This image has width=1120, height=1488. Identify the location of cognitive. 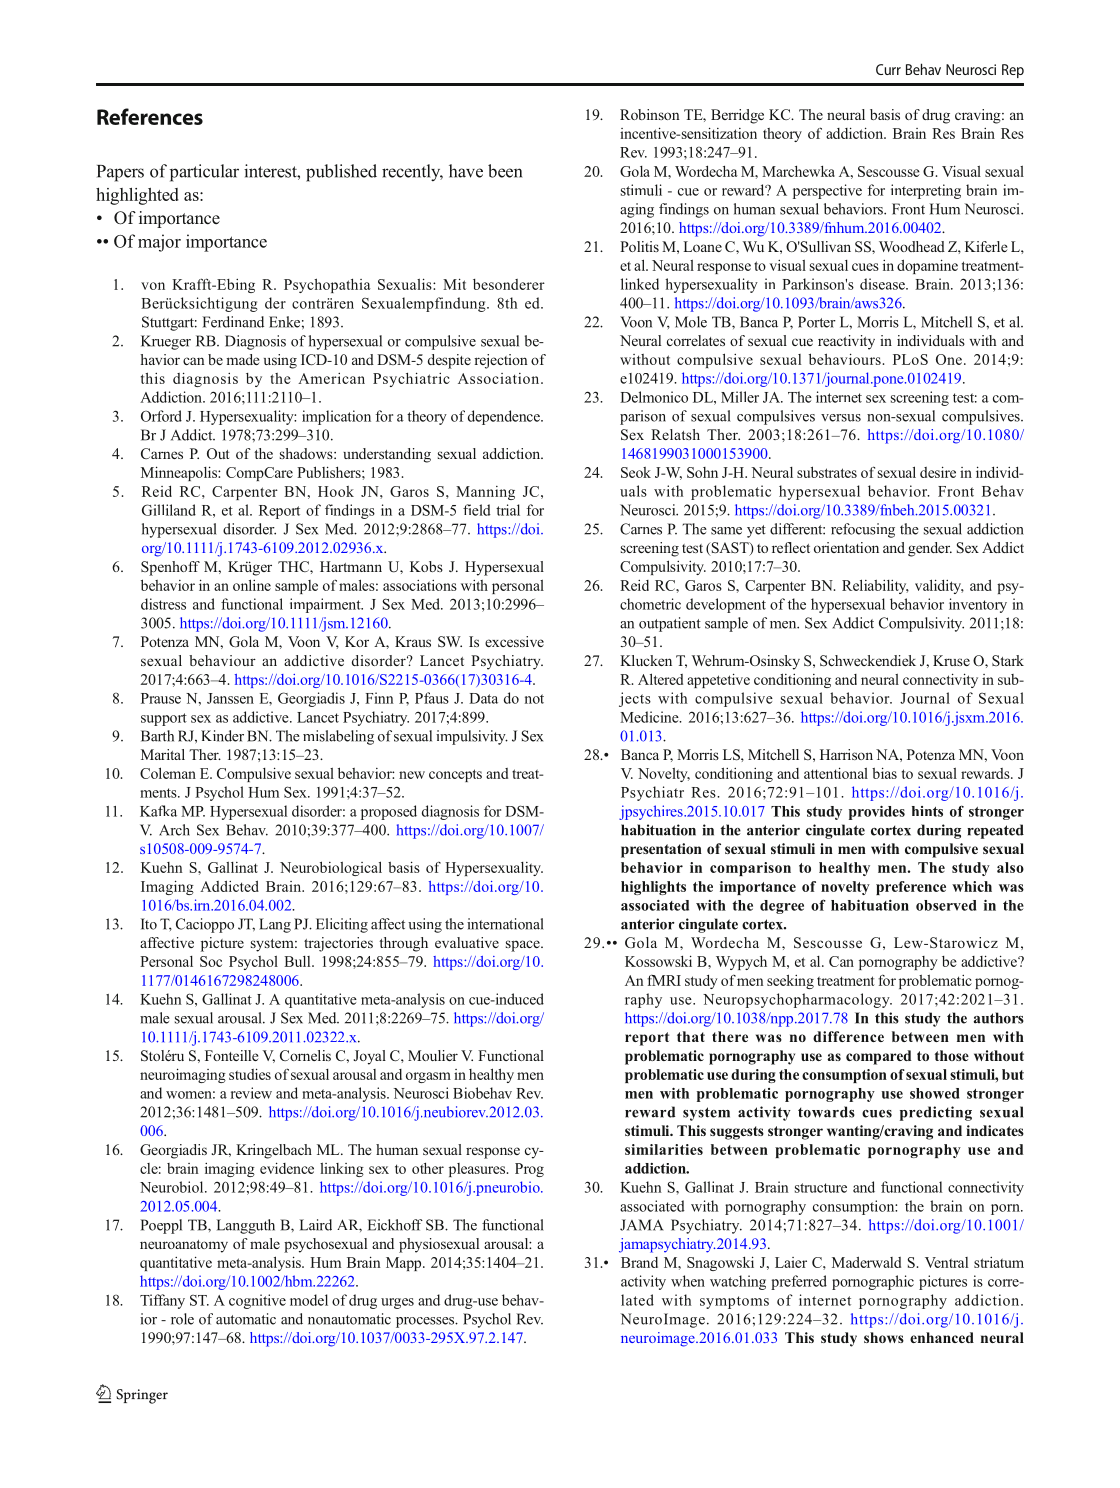
(257, 1301).
